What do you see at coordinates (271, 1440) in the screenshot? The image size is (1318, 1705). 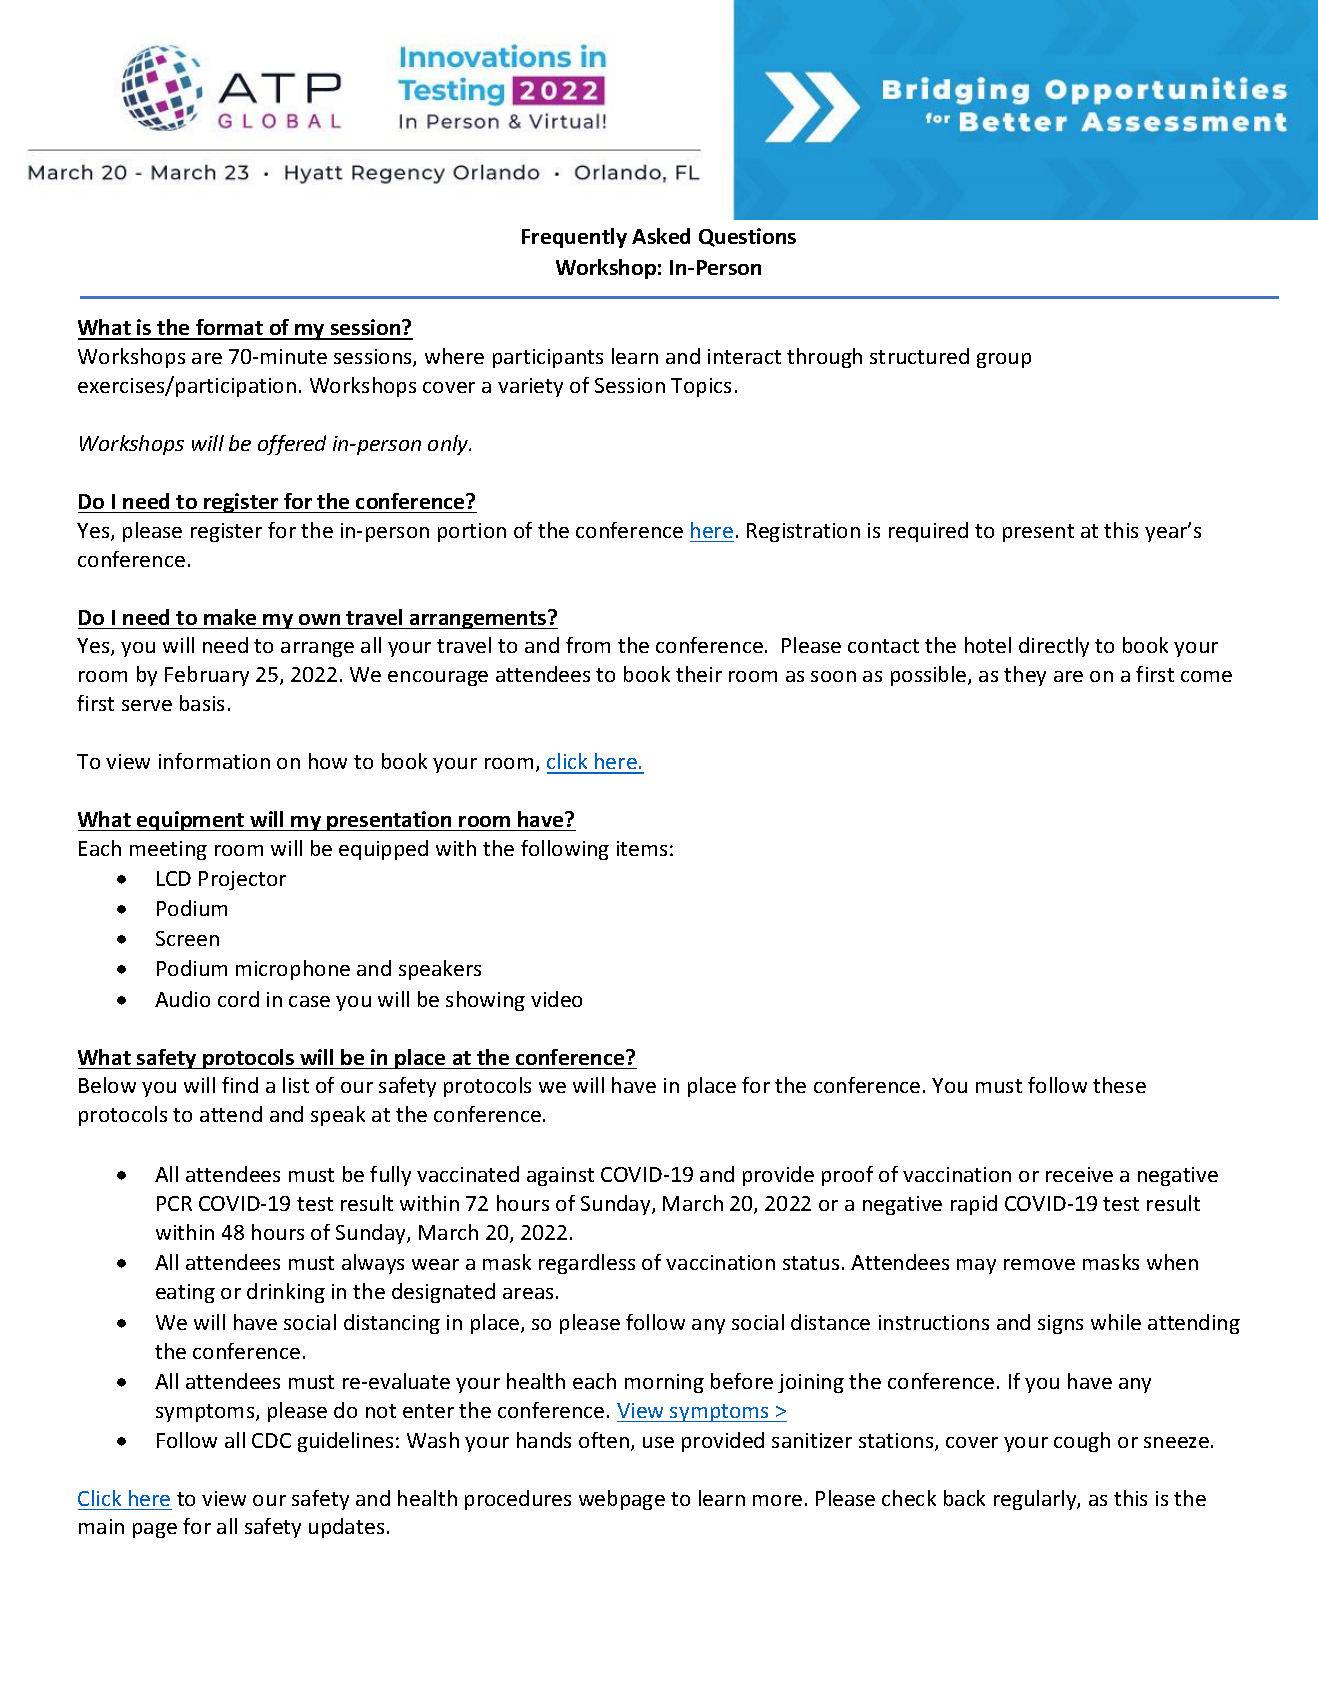 I see `CDC` at bounding box center [271, 1440].
